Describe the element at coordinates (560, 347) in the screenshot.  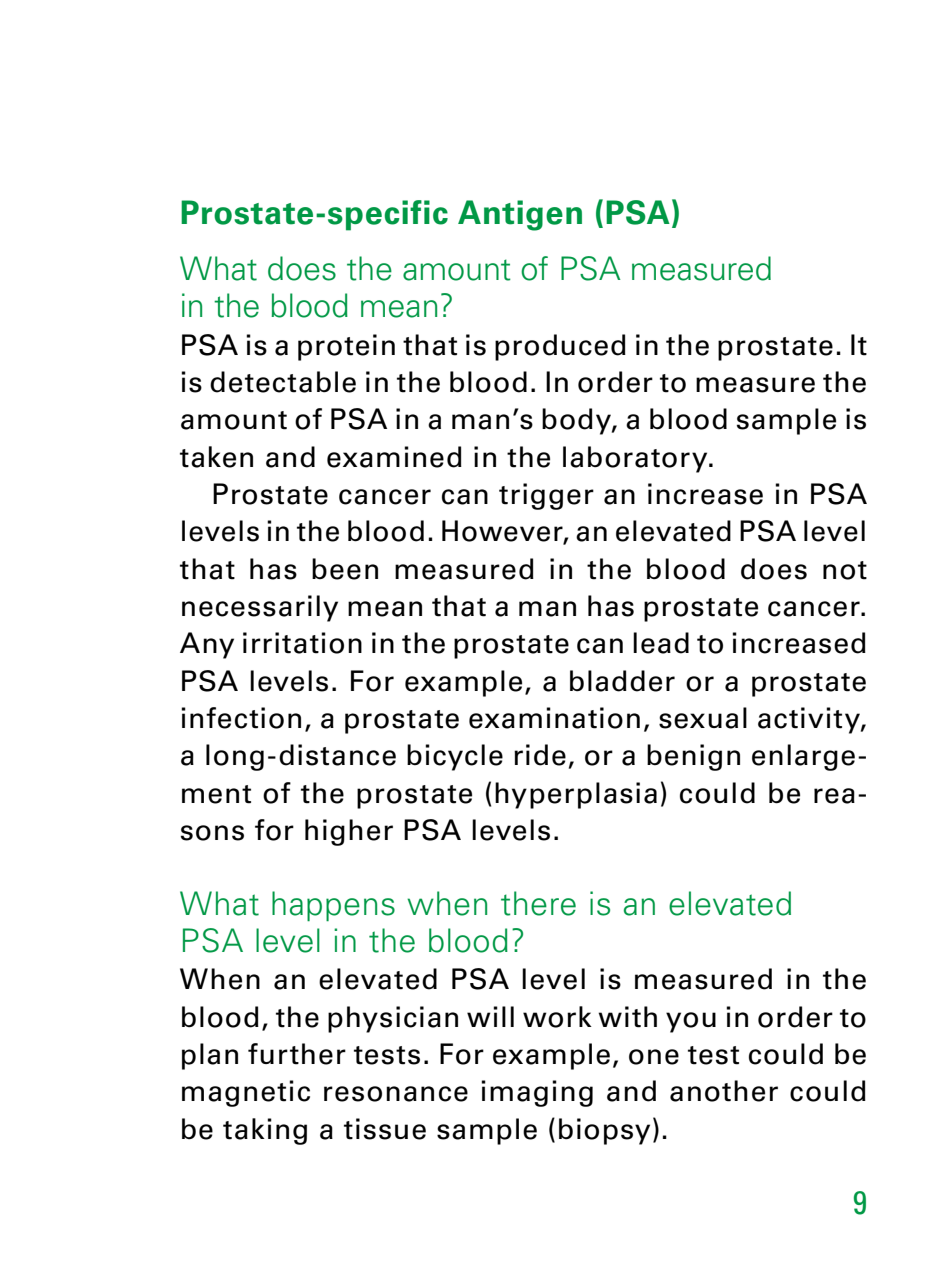
I see `produced` at that location.
